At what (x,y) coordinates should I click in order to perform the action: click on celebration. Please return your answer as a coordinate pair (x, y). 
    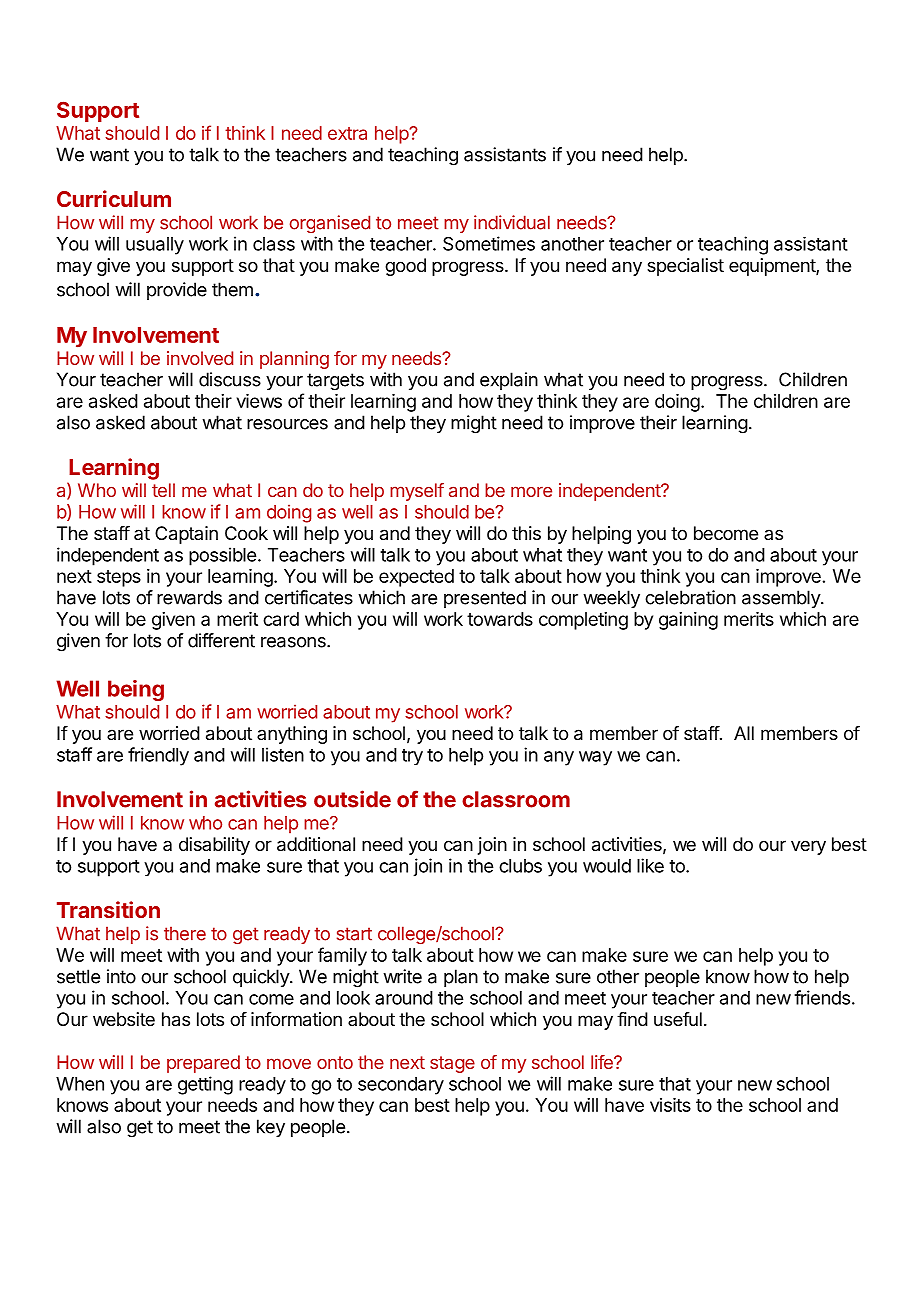
    Looking at the image, I should click on (690, 597).
